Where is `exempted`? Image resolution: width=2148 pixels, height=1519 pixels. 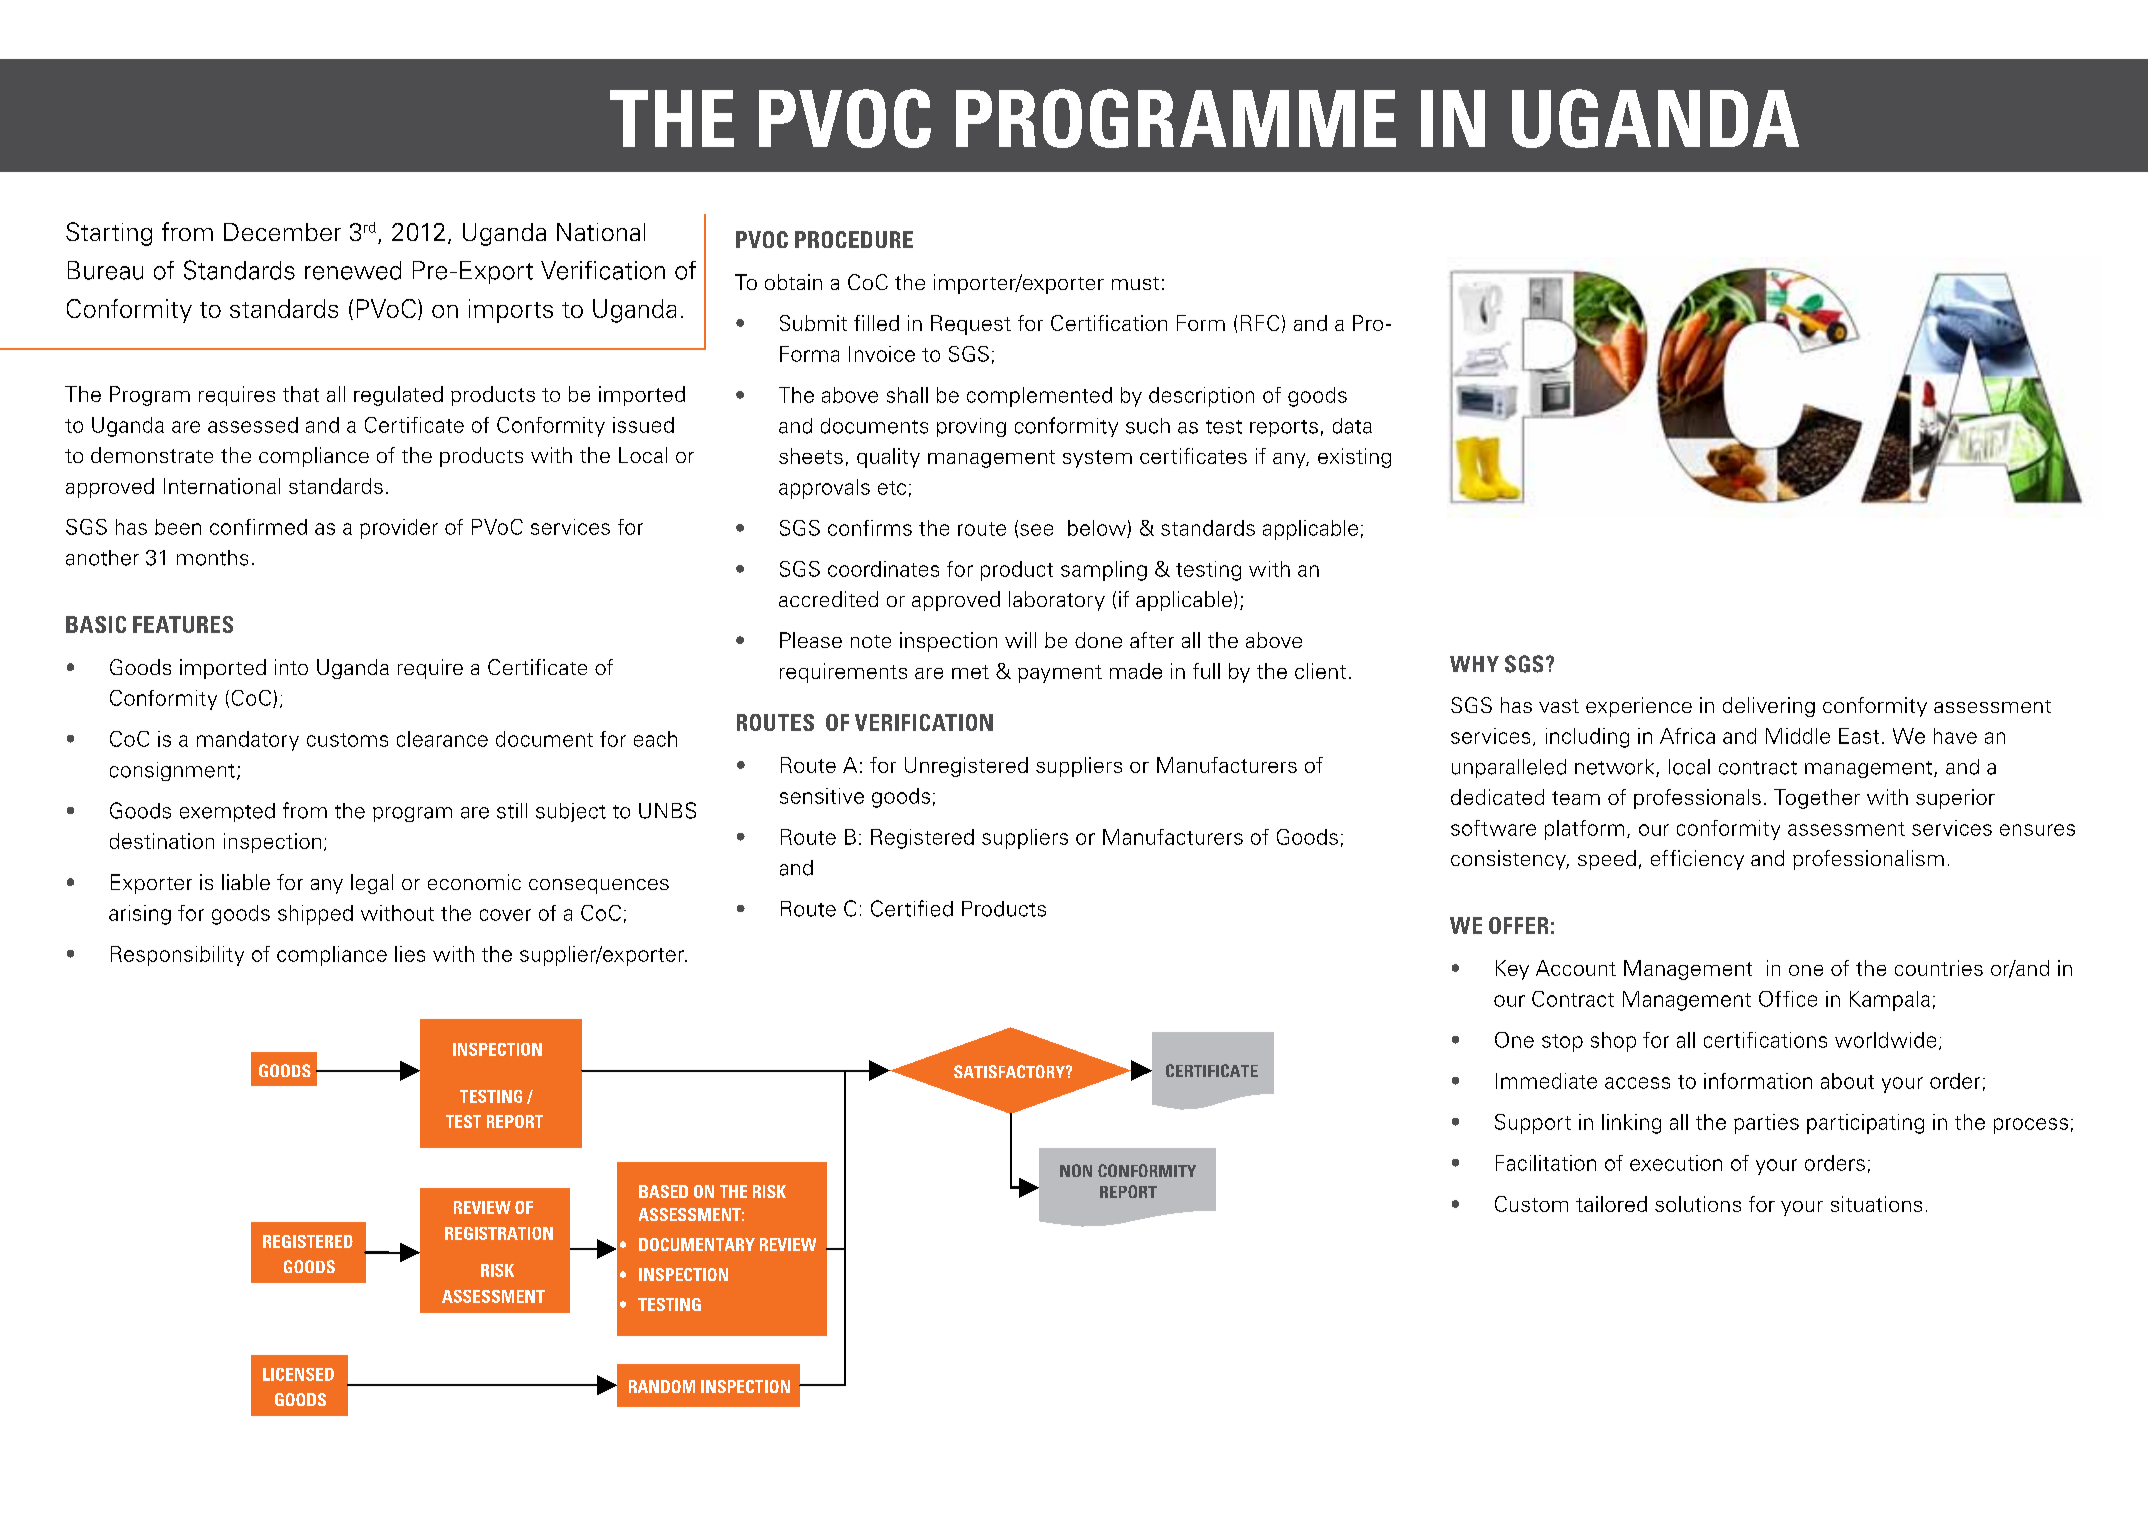 exempted is located at coordinates (227, 812).
